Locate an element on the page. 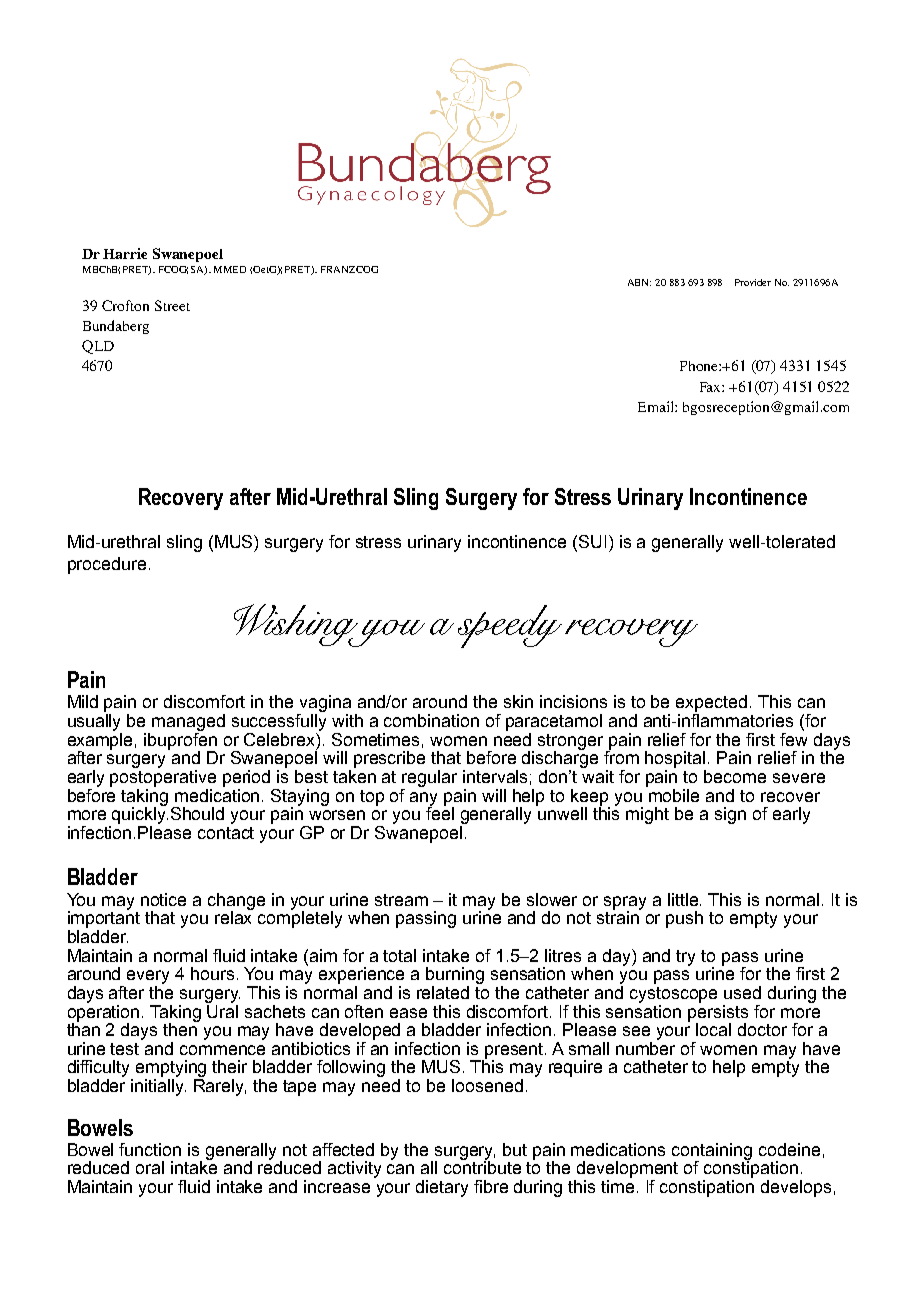 Image resolution: width=924 pixels, height=1308 pixels. stream is located at coordinates (401, 900).
